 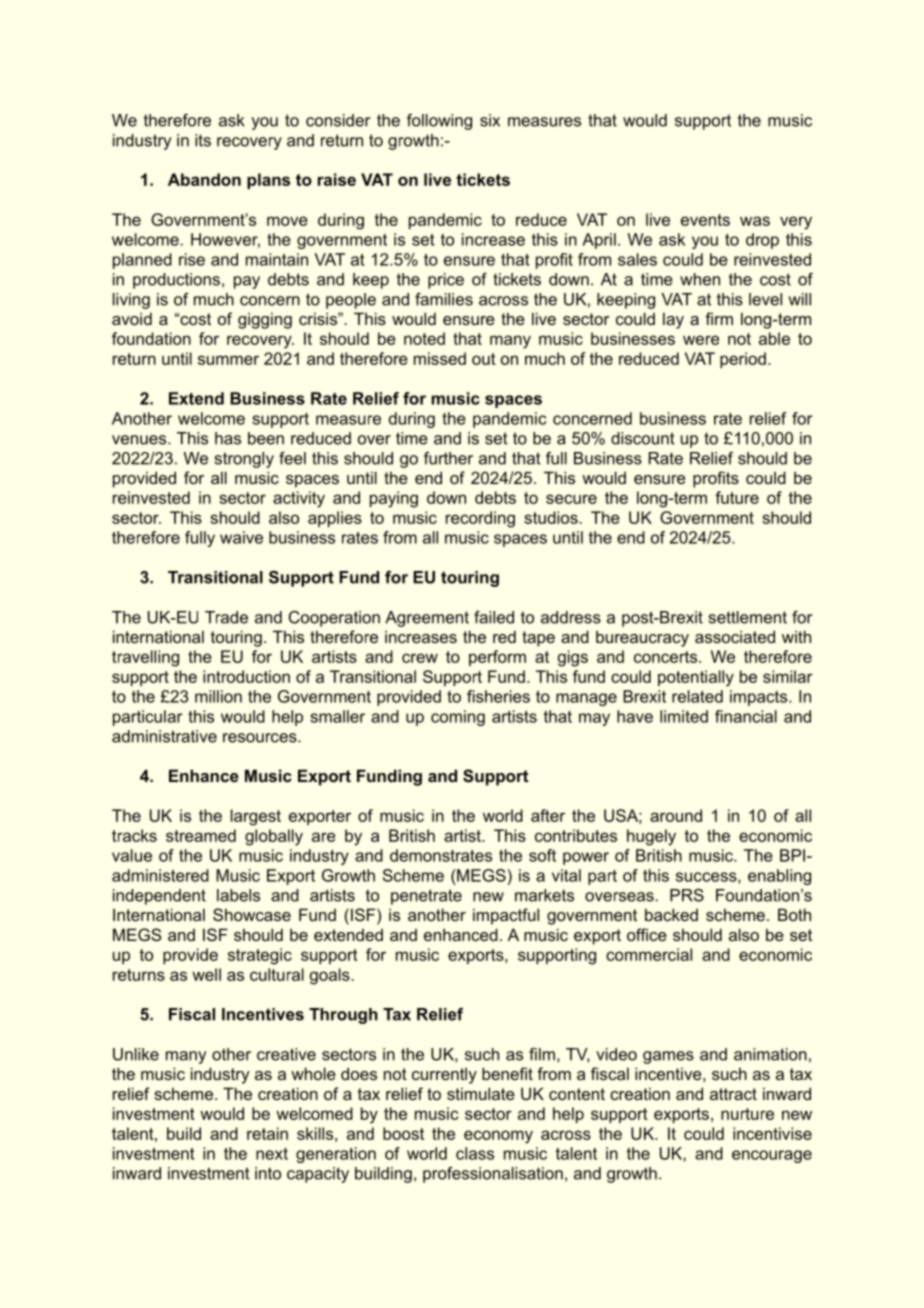 I want to click on perform, so click(x=497, y=658).
